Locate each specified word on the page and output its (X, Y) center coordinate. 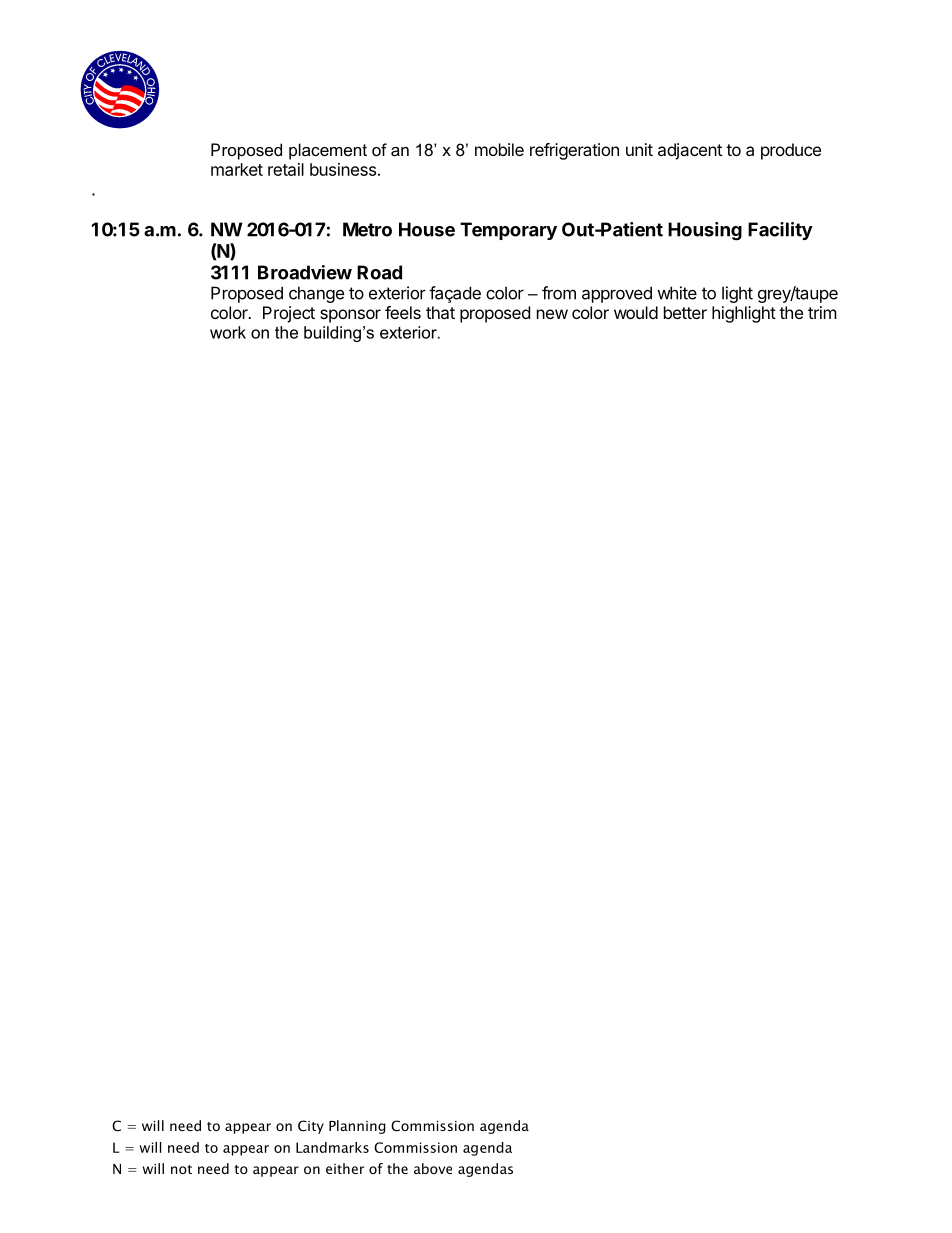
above (433, 1168)
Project (289, 314)
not (181, 1169)
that (440, 312)
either (345, 1168)
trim (822, 312)
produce (791, 151)
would (636, 312)
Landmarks (332, 1147)
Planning (357, 1127)
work (228, 332)
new (552, 314)
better (685, 312)
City (311, 1127)
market (237, 169)
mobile (499, 149)
